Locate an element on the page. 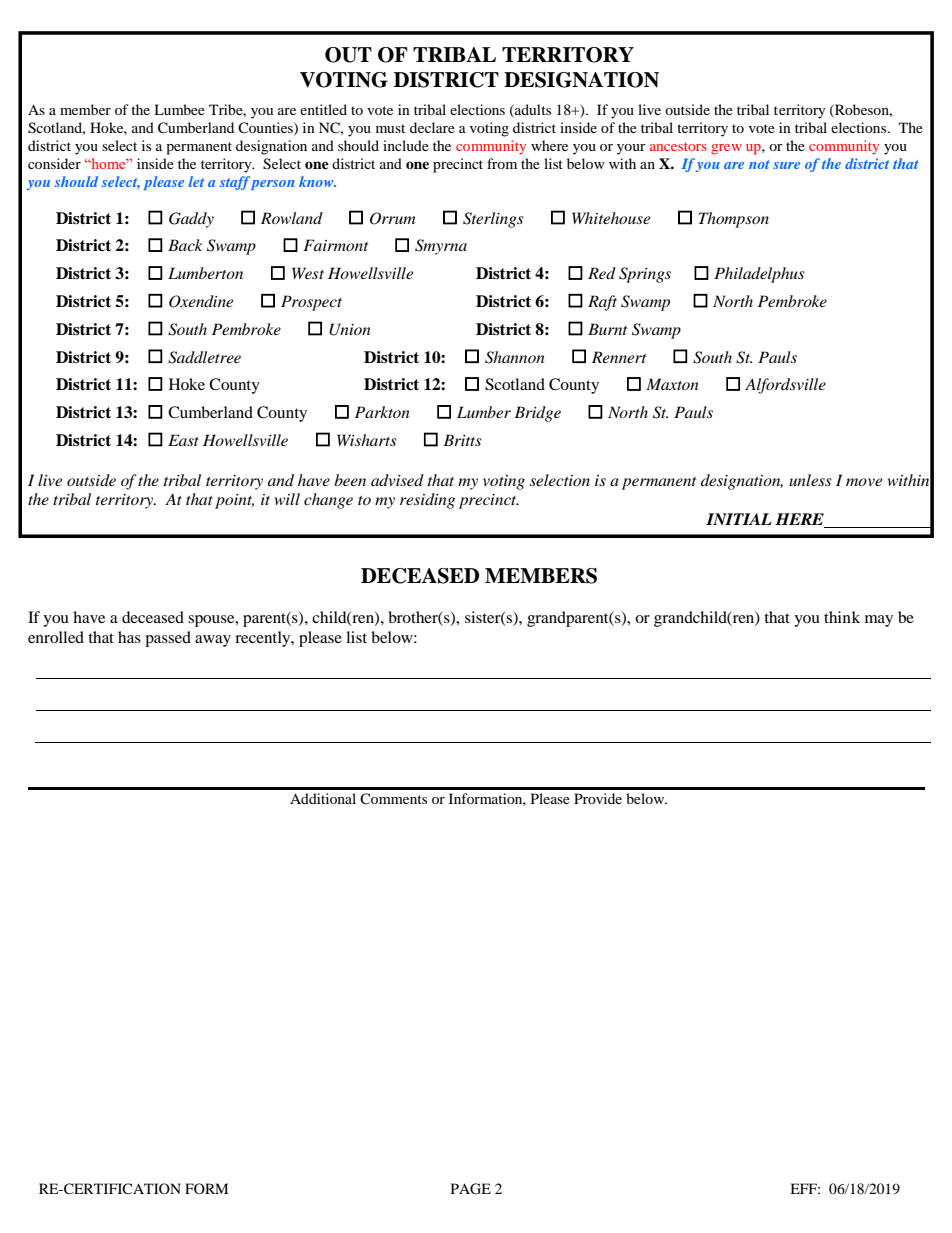 The width and height of the page is (952, 1233). declare is located at coordinates (432, 127).
